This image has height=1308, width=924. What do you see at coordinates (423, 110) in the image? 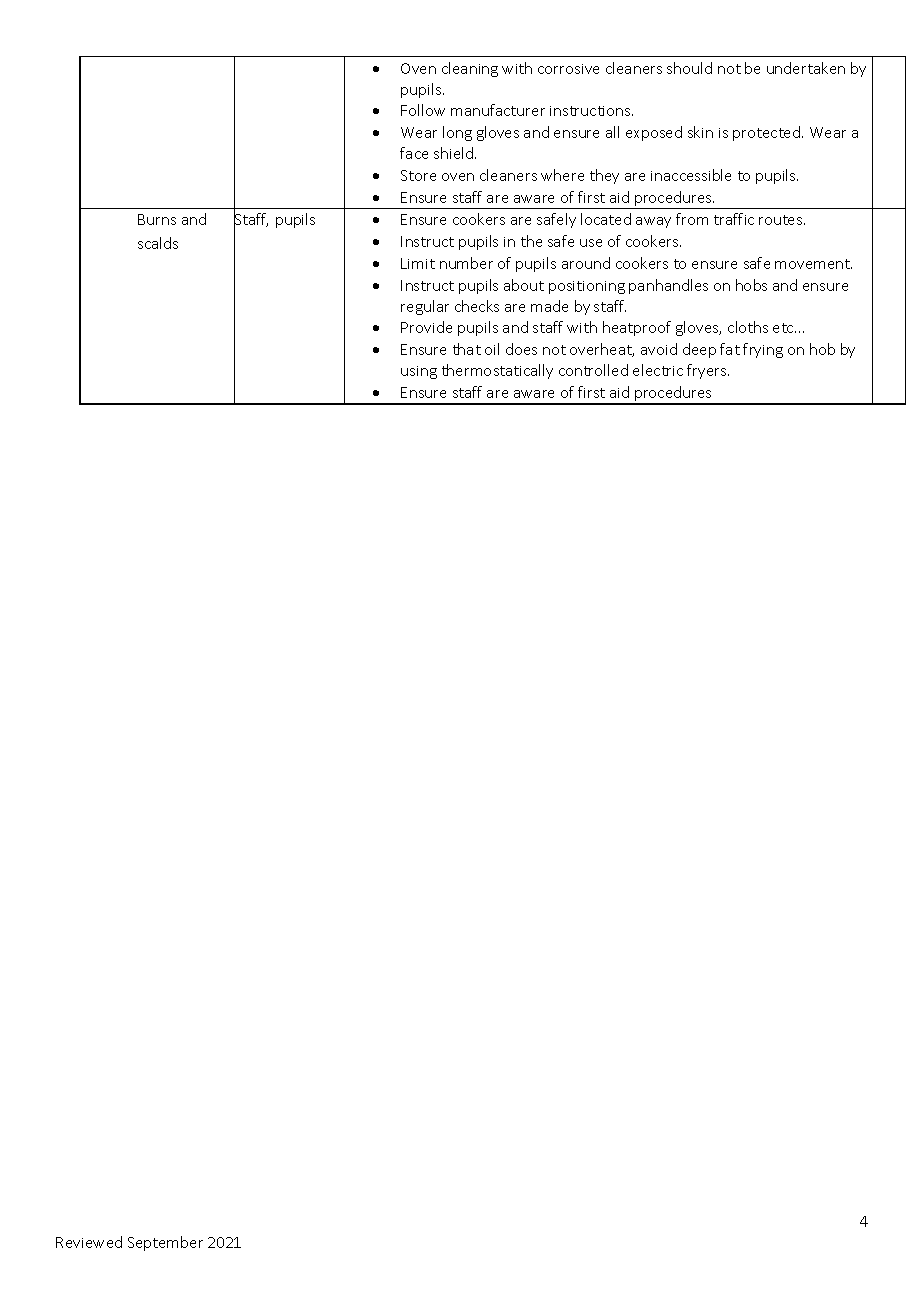
I see `Follow` at bounding box center [423, 110].
